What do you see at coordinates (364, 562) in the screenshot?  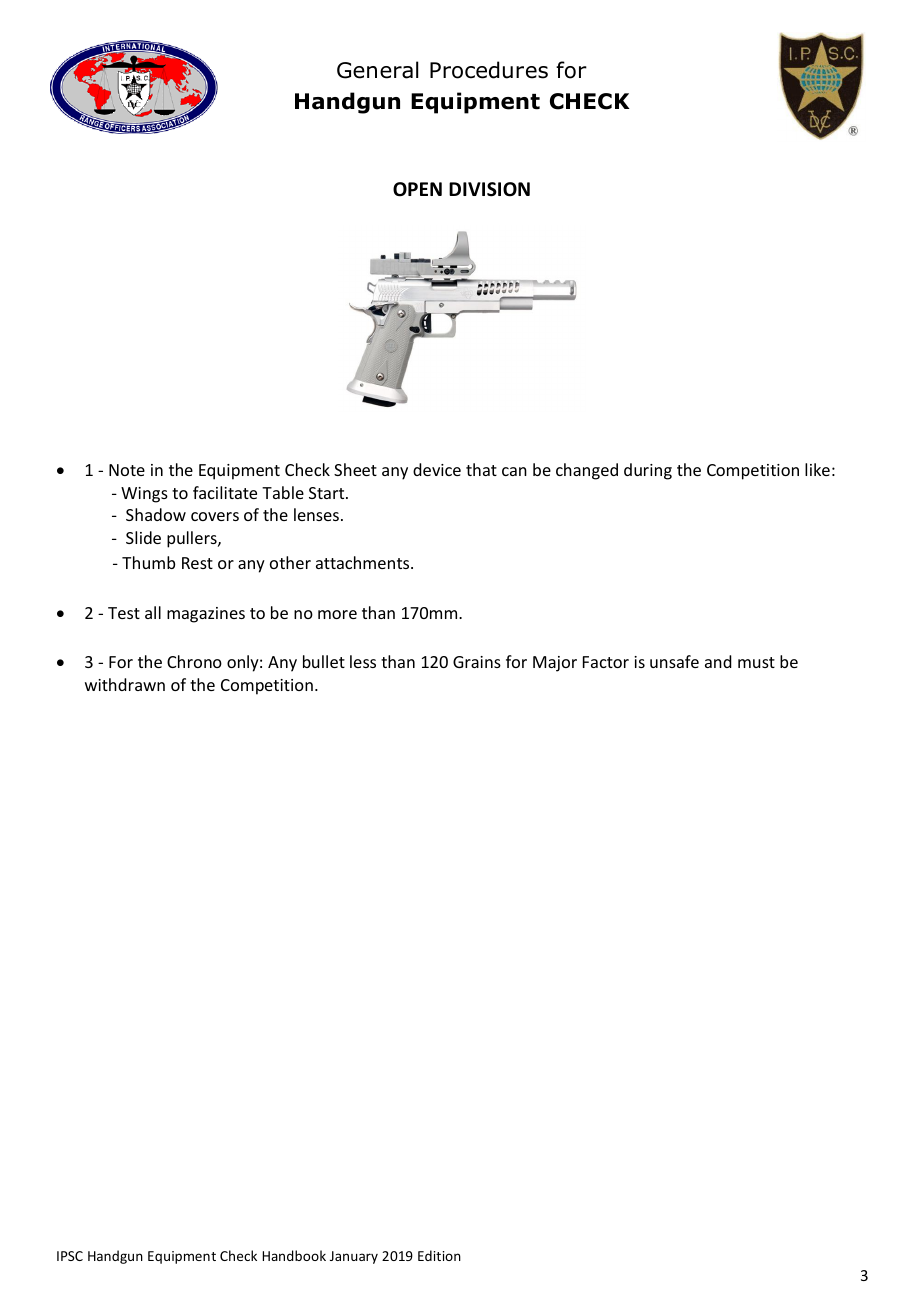 I see `attachments` at bounding box center [364, 562].
